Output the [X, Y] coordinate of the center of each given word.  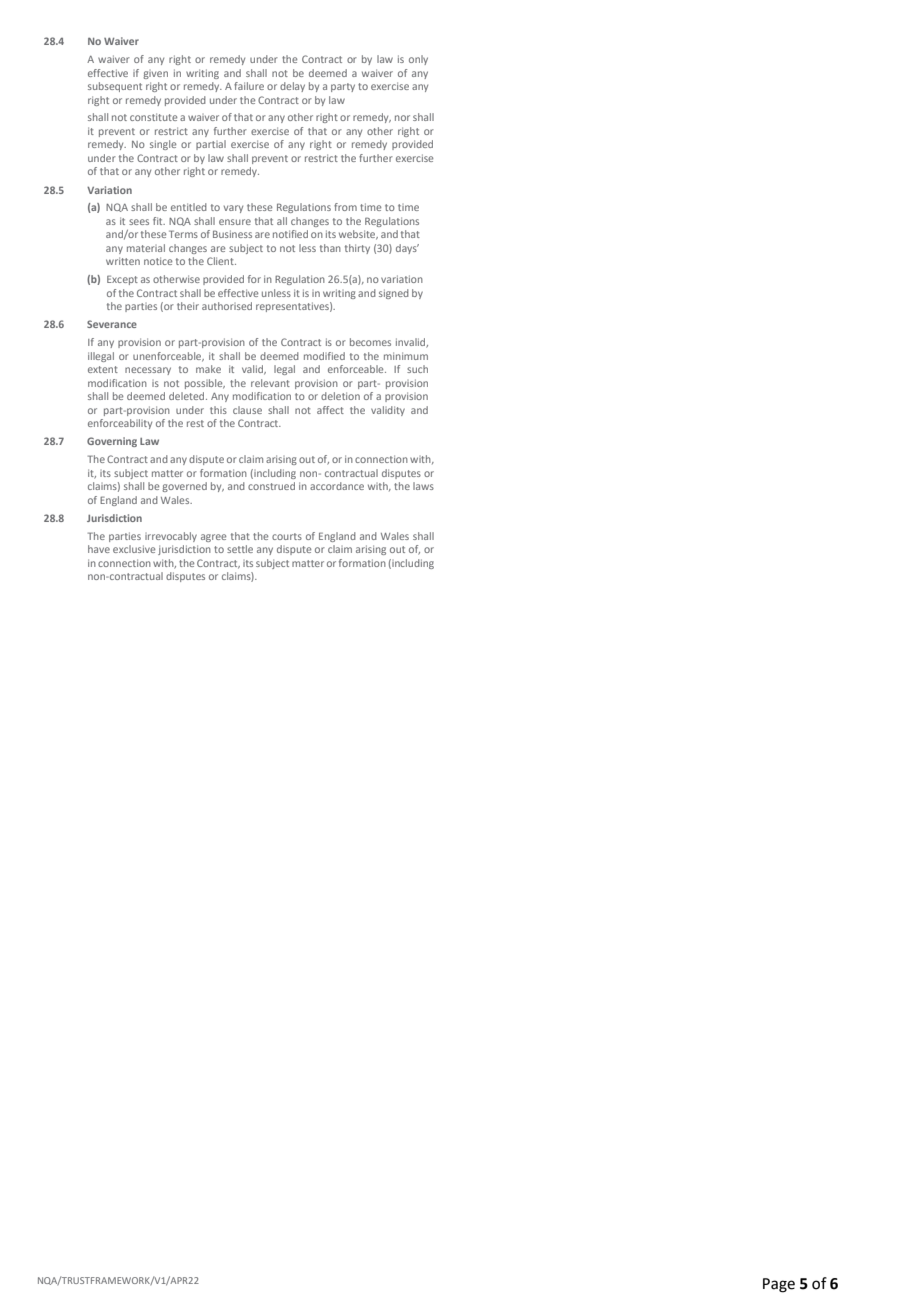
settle [240, 549]
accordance [337, 486]
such [417, 369]
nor [402, 118]
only [418, 60]
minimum [406, 356]
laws [423, 486]
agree [213, 538]
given [155, 75]
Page [779, 1285]
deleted [188, 396]
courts [287, 536]
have [99, 549]
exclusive [134, 549]
